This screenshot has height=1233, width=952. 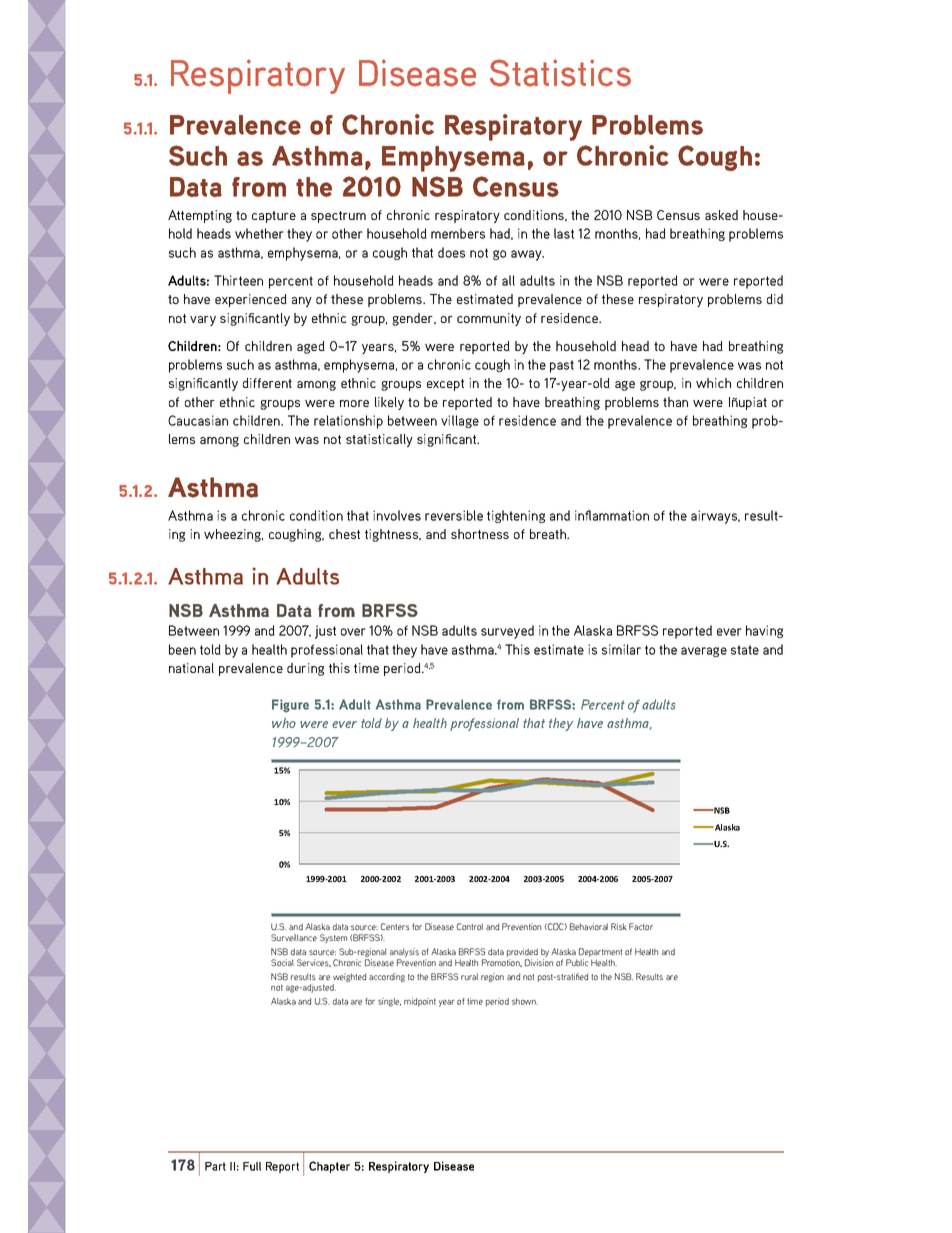 I want to click on Statistics, so click(x=560, y=73).
